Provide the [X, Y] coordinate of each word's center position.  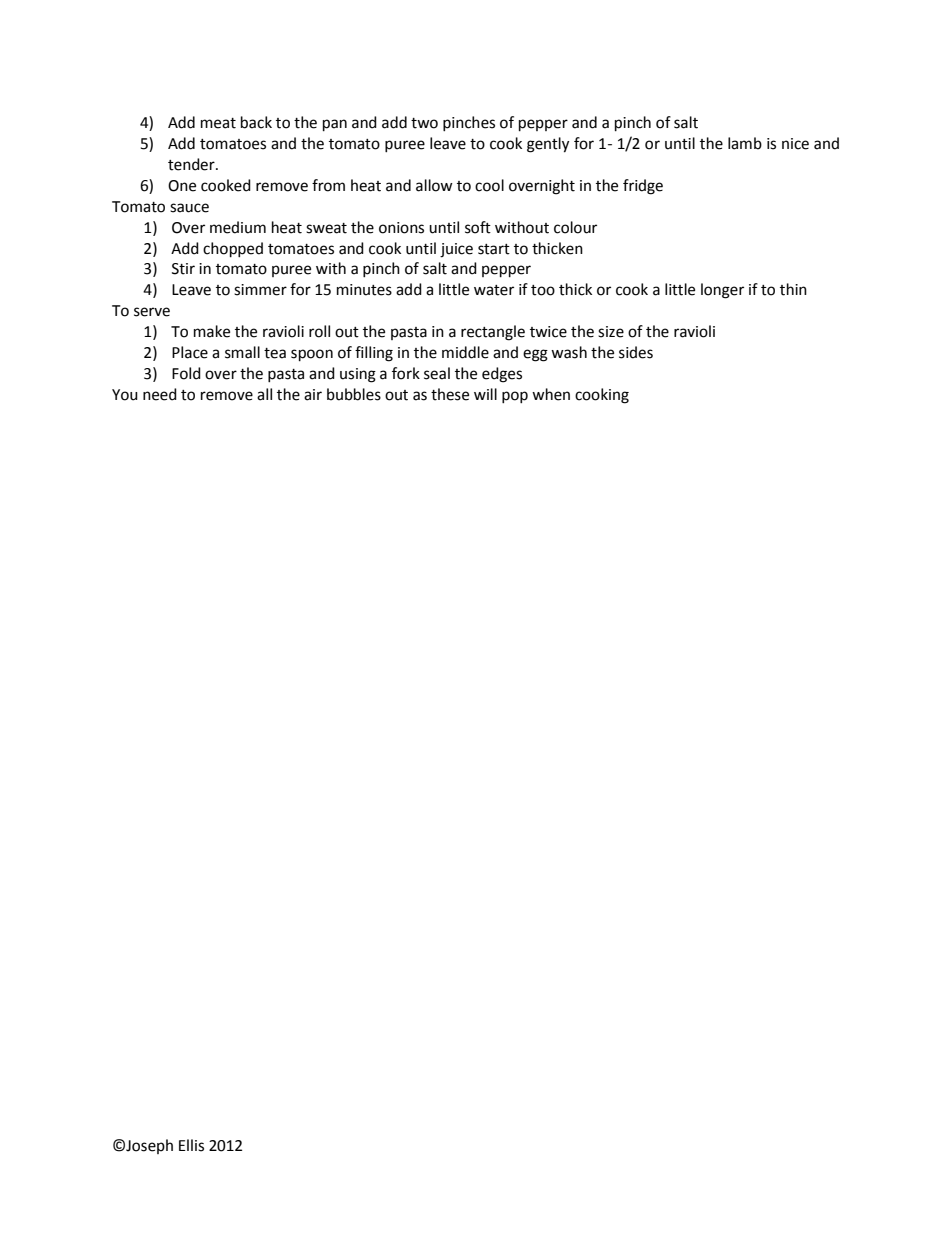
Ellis [191, 1145]
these [450, 394]
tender [192, 164]
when [551, 394]
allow [434, 185]
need [160, 394]
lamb [745, 143]
